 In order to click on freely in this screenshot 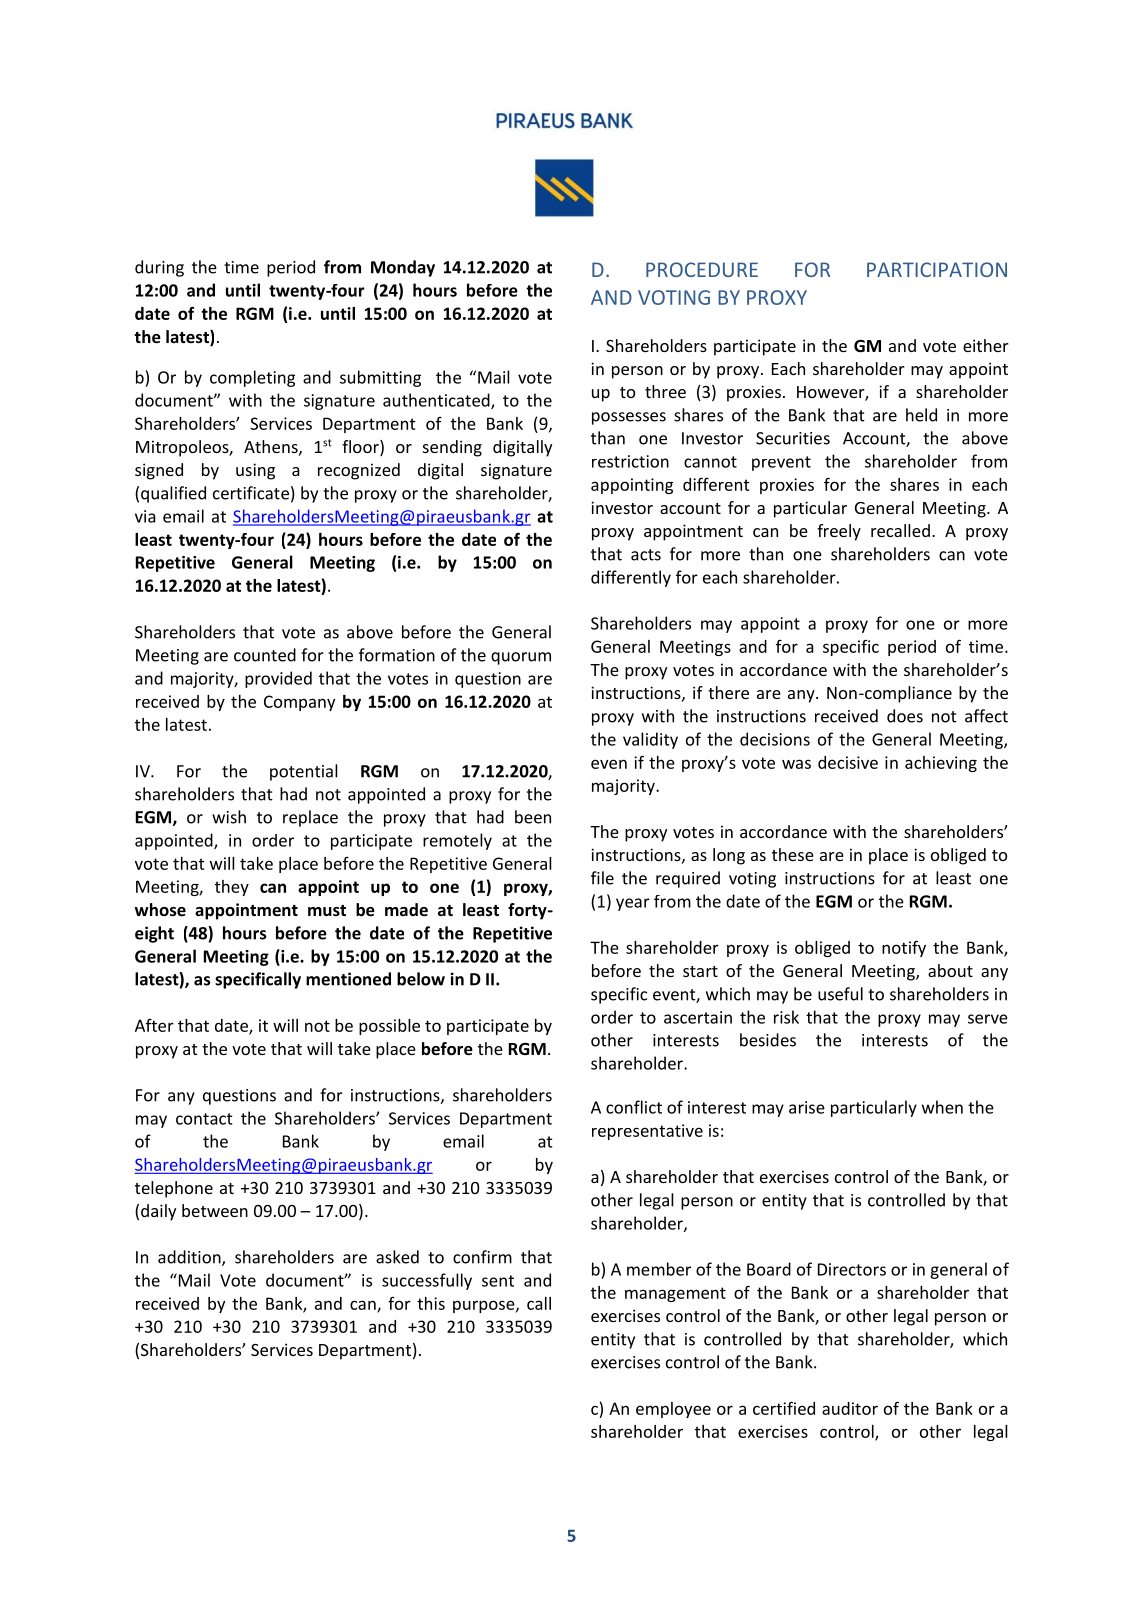, I will do `click(839, 532)`.
